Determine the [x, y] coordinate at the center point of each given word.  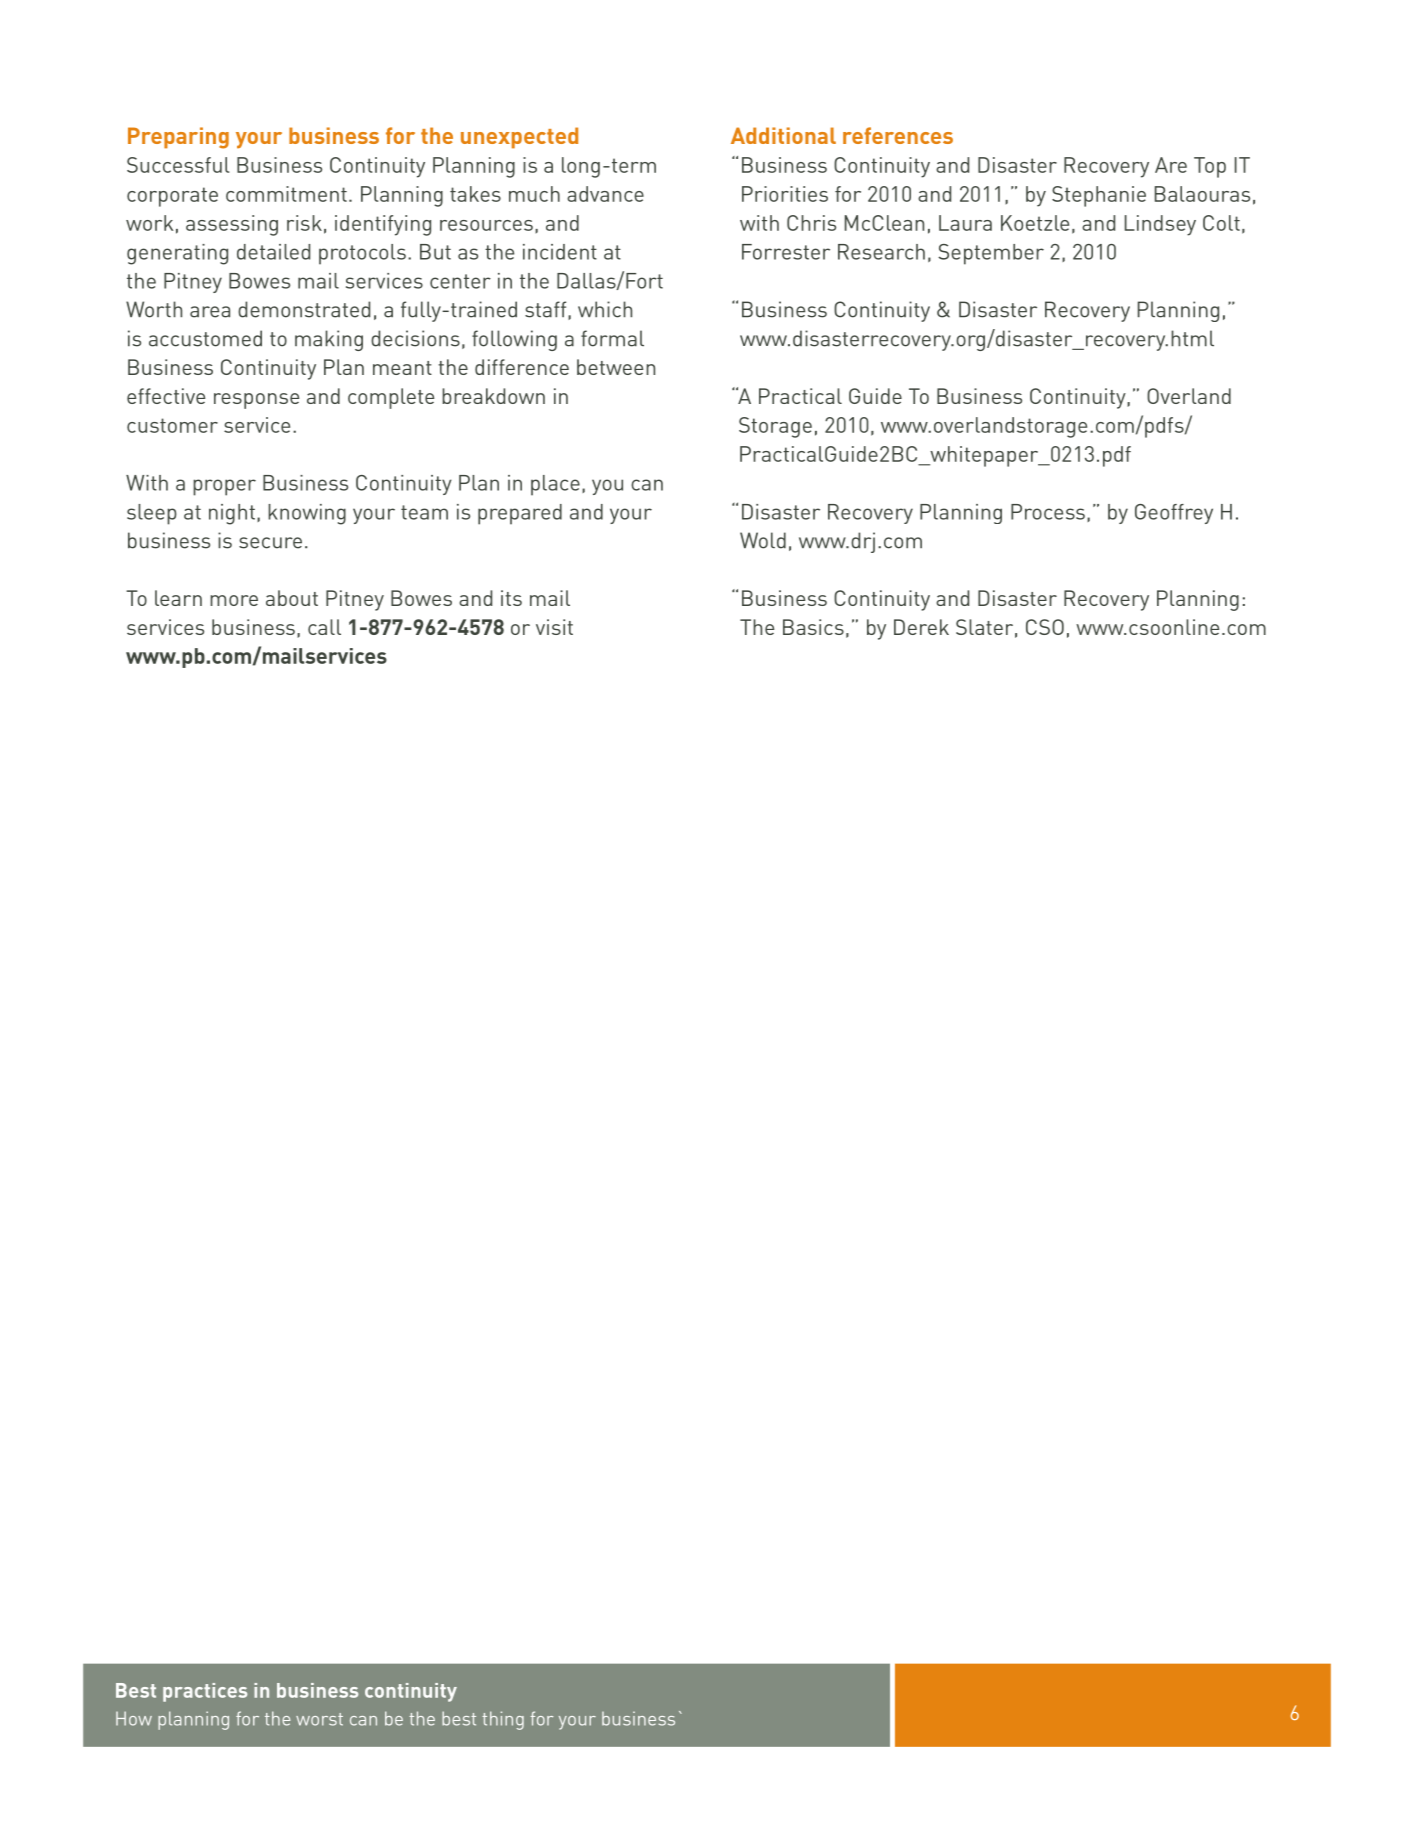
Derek [921, 627]
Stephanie [1099, 196]
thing [503, 1720]
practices [205, 1692]
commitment [286, 194]
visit [554, 627]
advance [605, 194]
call [324, 627]
